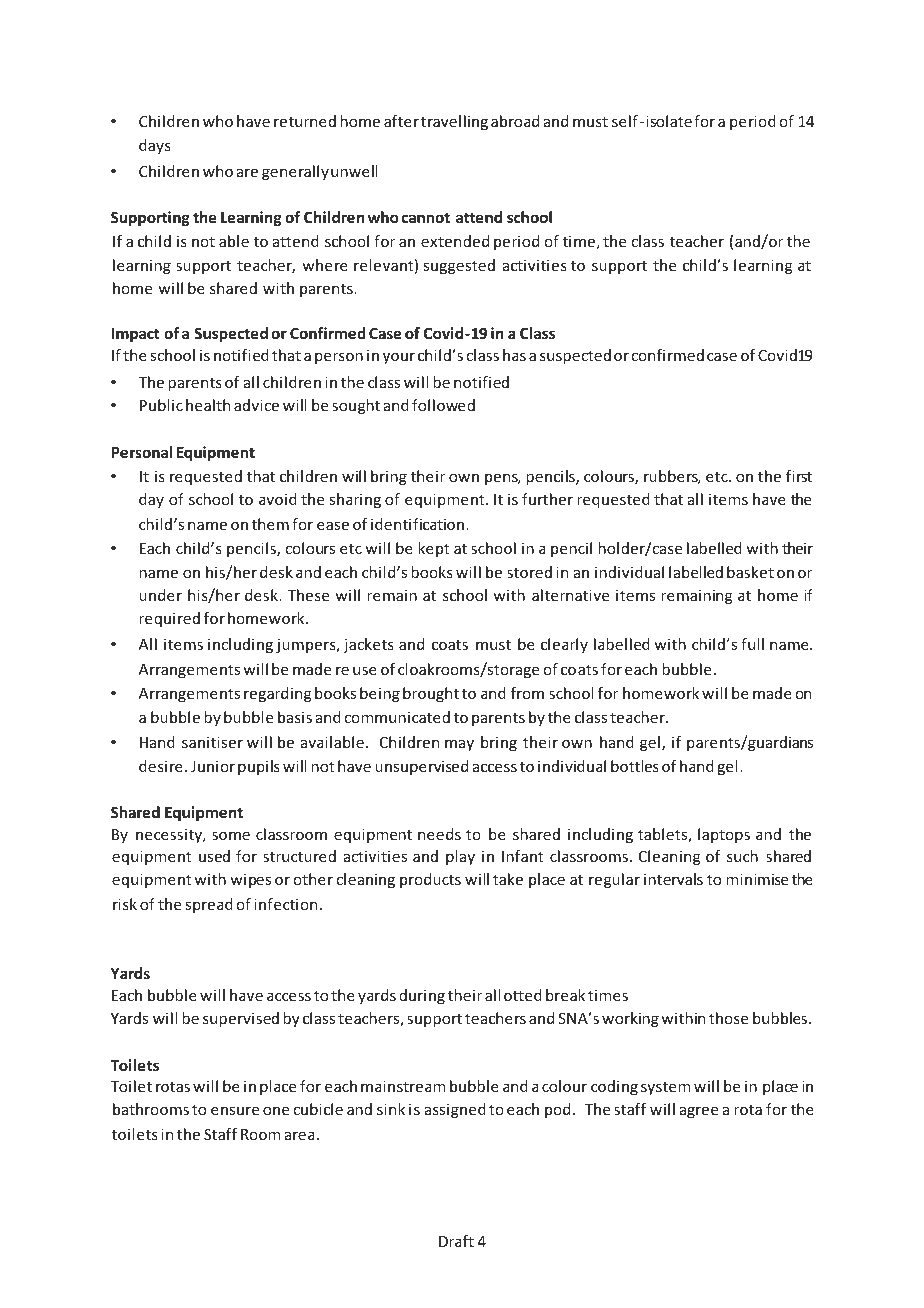  Describe the element at coordinates (757, 879) in the screenshot. I see `minimise` at that location.
